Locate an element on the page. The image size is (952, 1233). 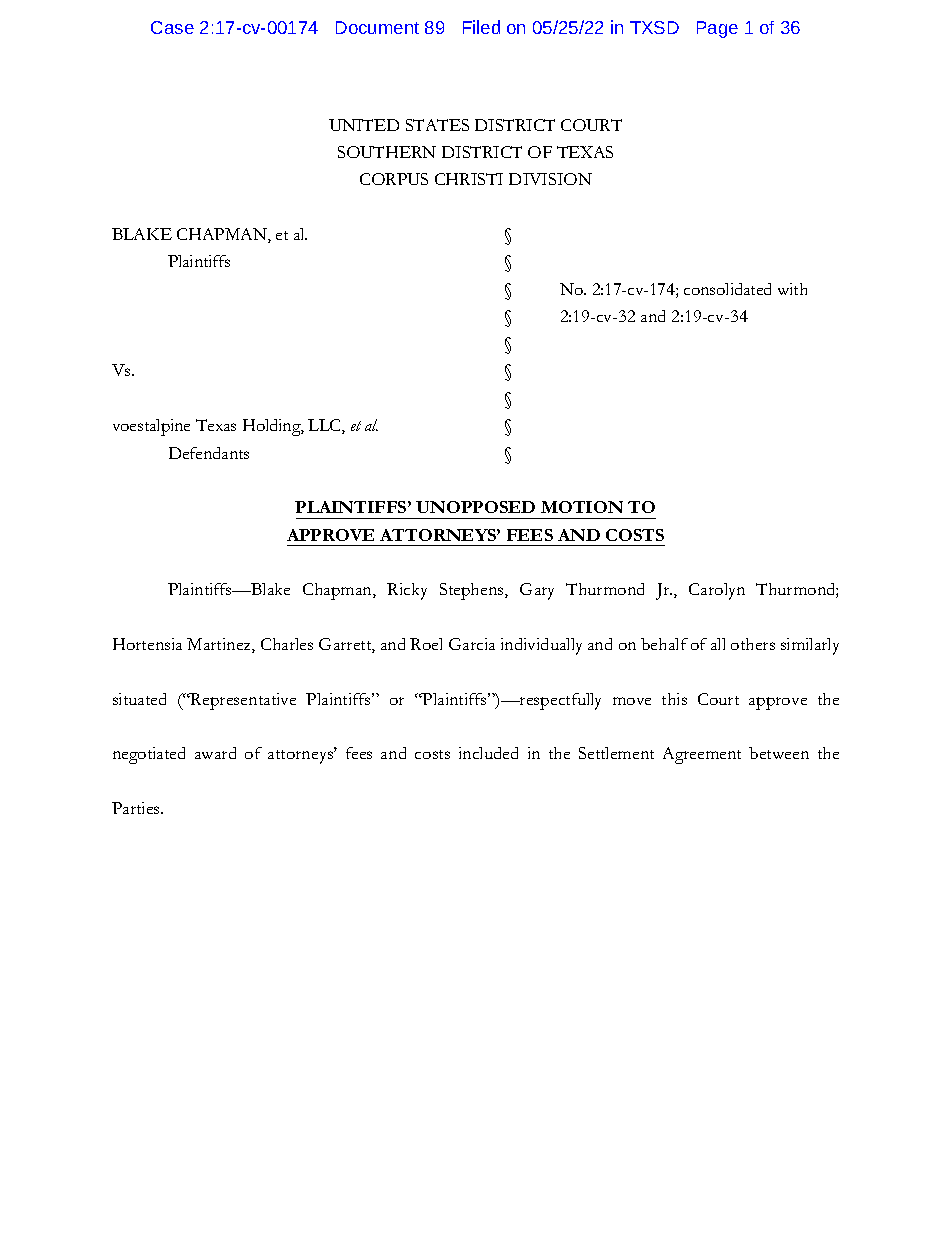
Filed is located at coordinates (481, 27).
